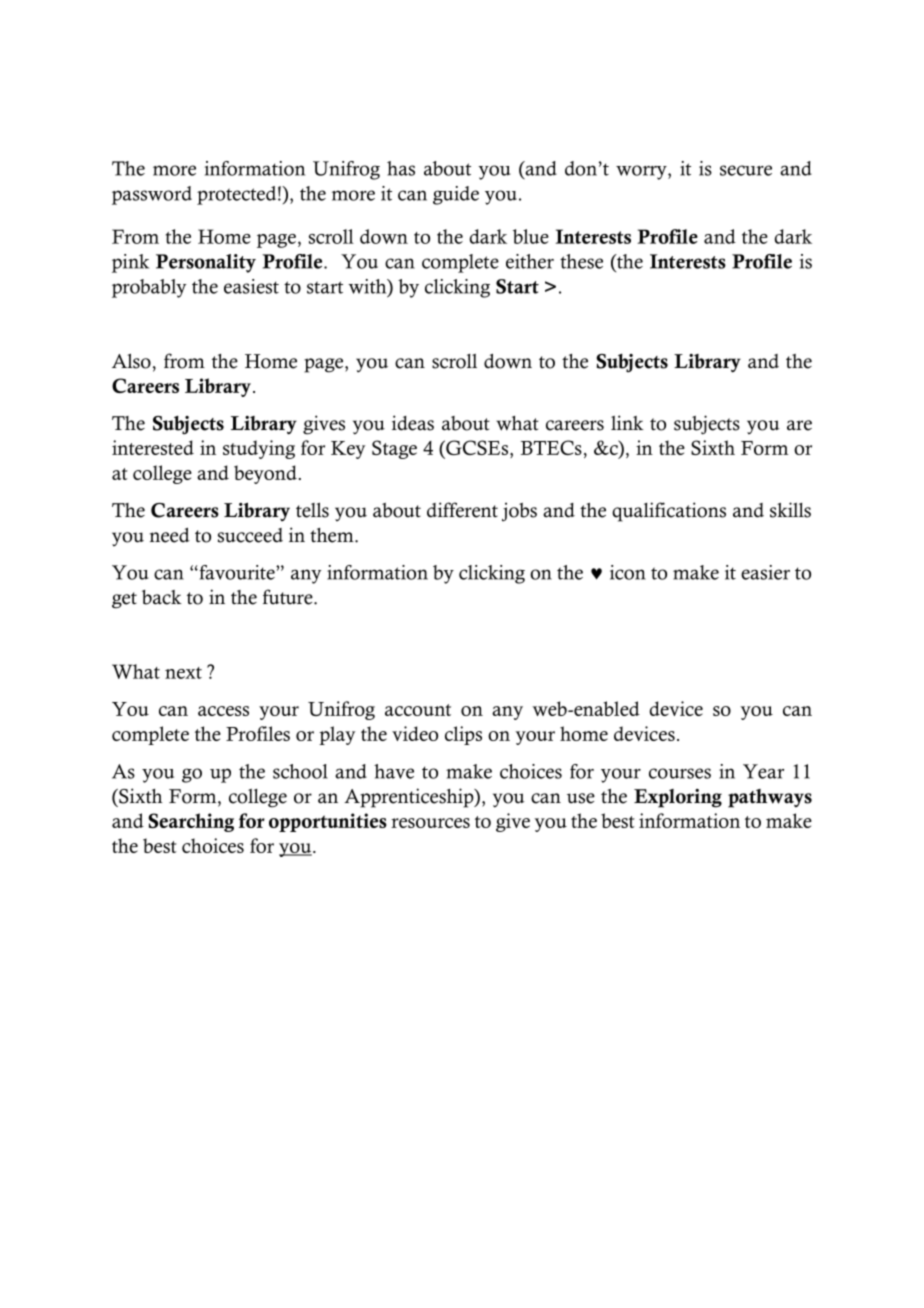  I want to click on resources, so click(430, 823).
